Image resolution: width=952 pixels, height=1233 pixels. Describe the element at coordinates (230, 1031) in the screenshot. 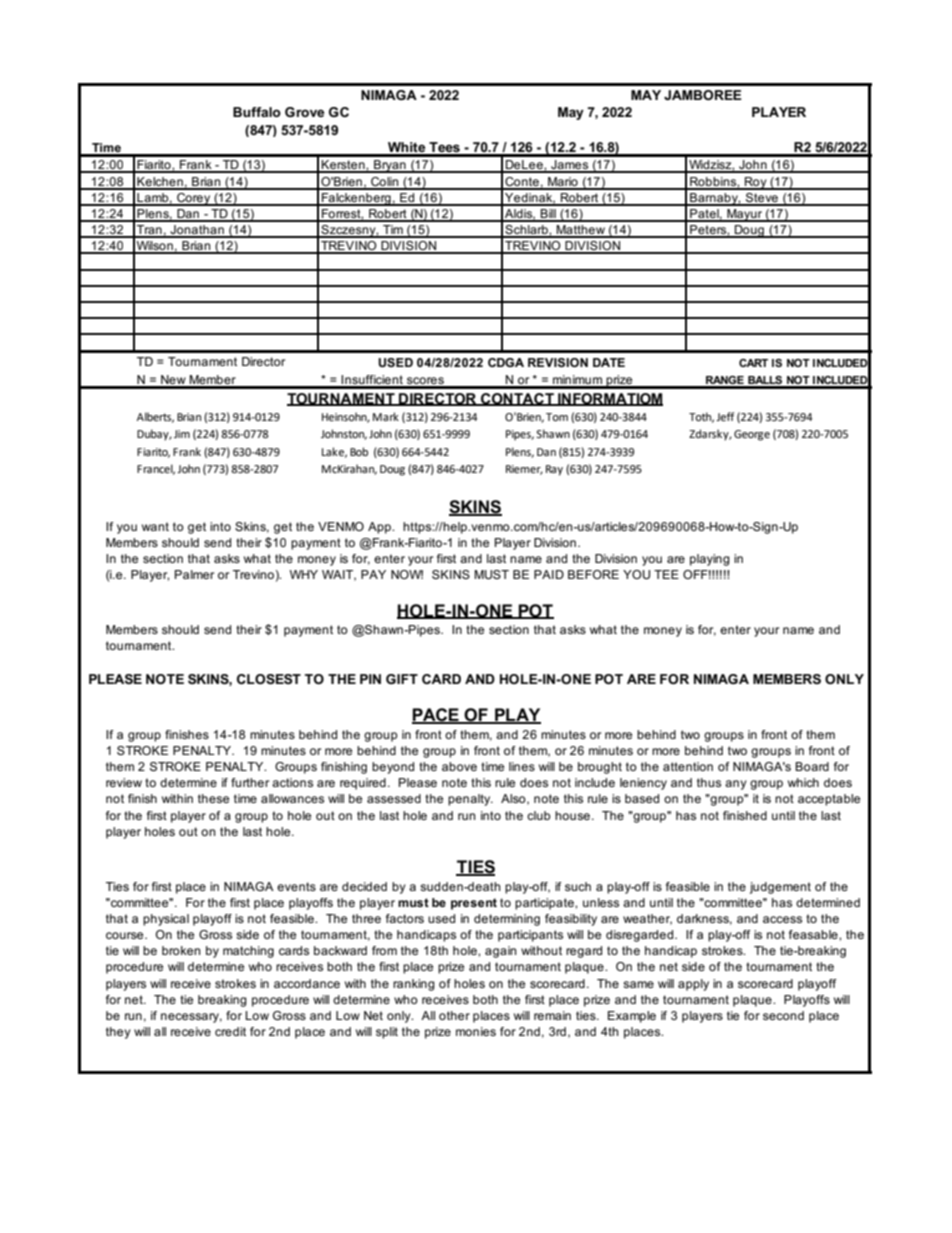

I see `credit` at that location.
